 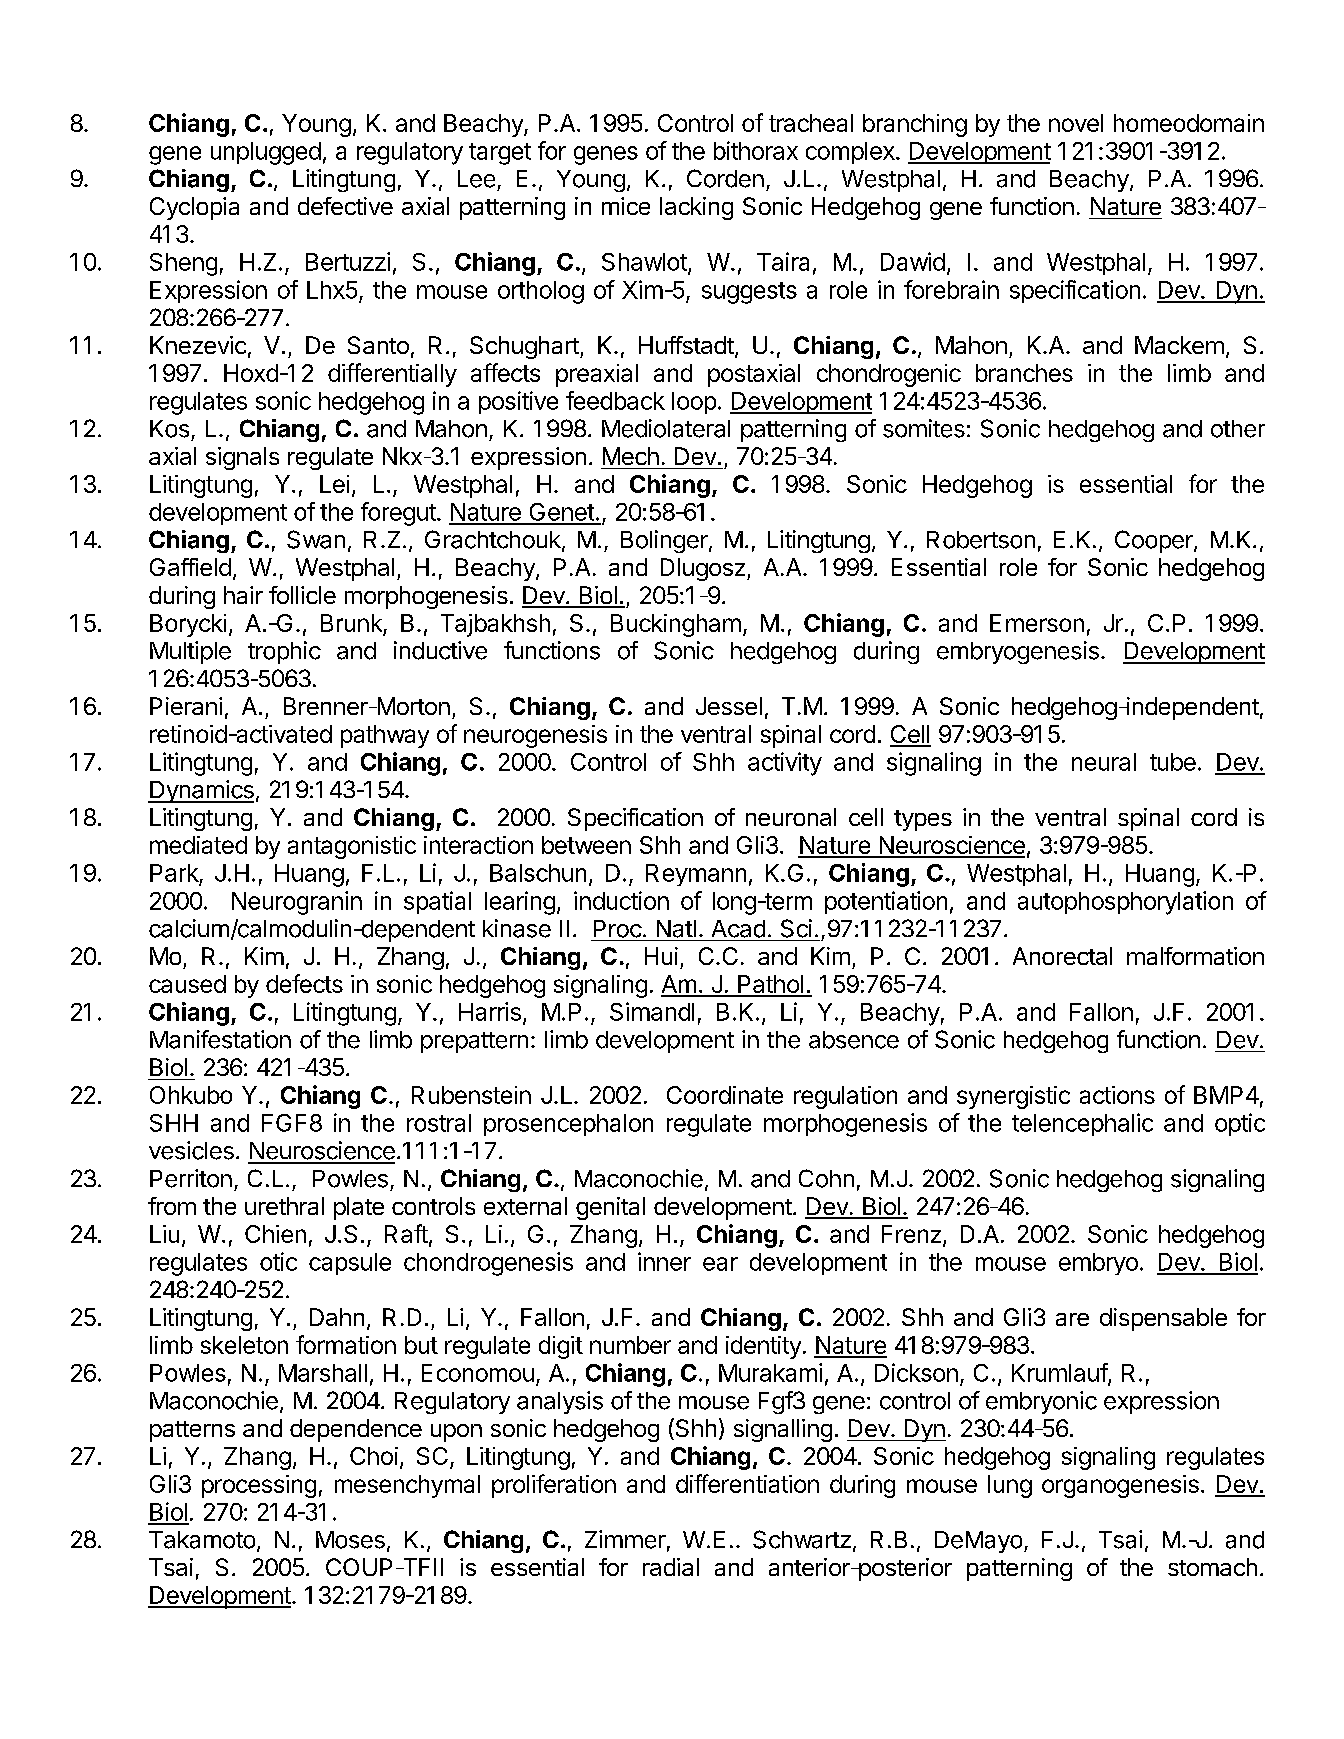 I want to click on lung, so click(x=1010, y=1486).
